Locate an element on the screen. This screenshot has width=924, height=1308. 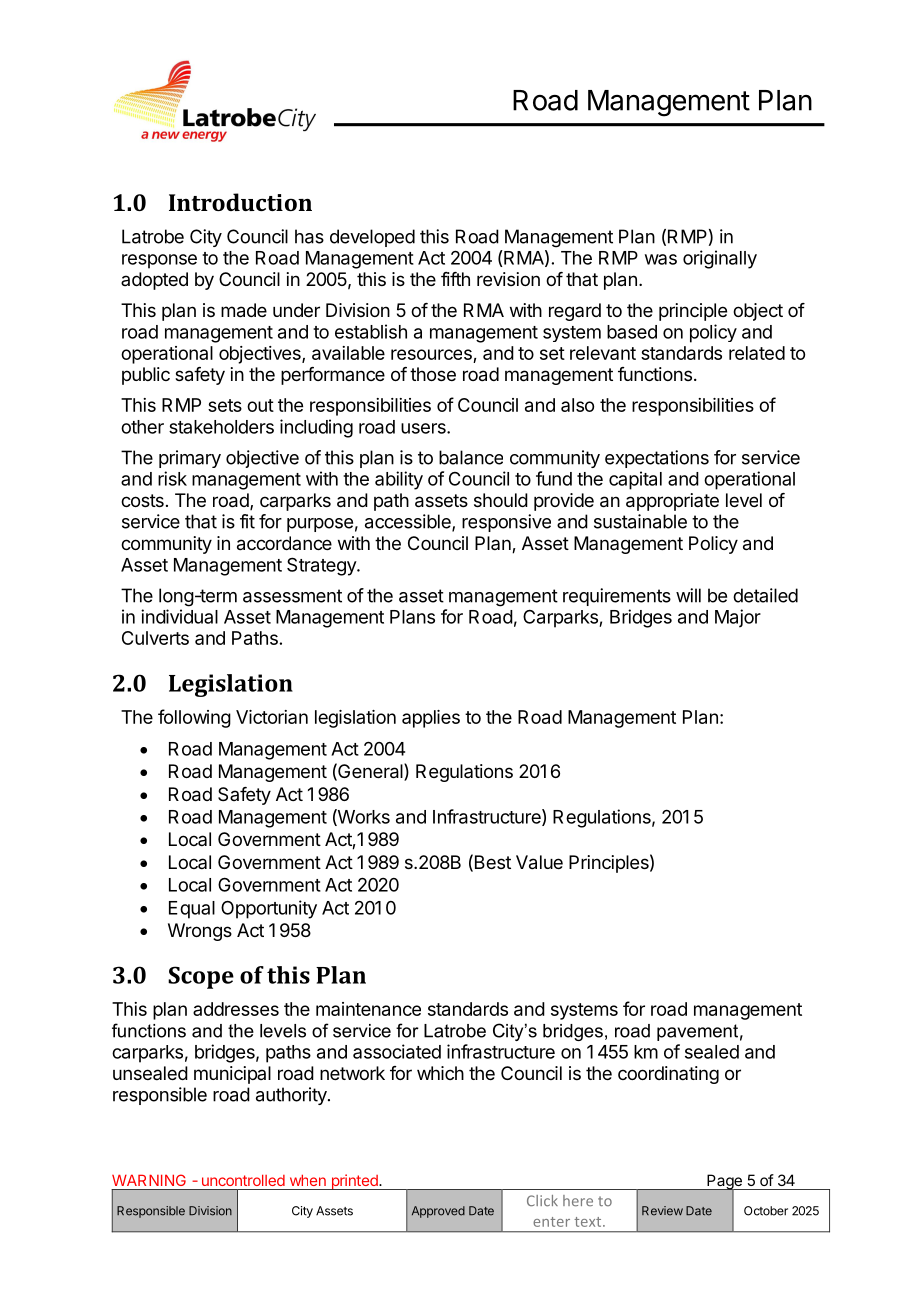
Approved is located at coordinates (438, 1212).
